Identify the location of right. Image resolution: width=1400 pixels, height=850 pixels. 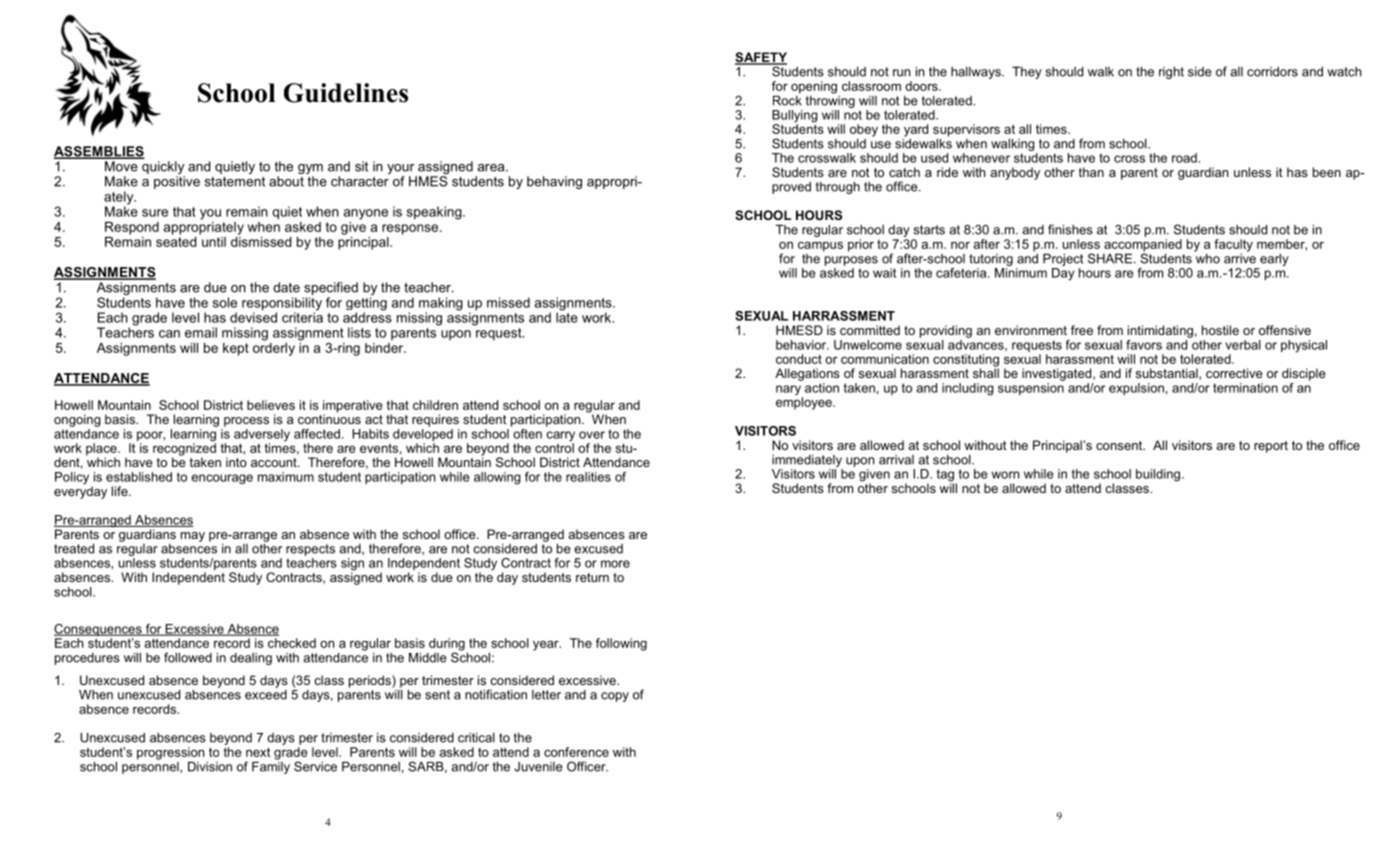
(1171, 72).
